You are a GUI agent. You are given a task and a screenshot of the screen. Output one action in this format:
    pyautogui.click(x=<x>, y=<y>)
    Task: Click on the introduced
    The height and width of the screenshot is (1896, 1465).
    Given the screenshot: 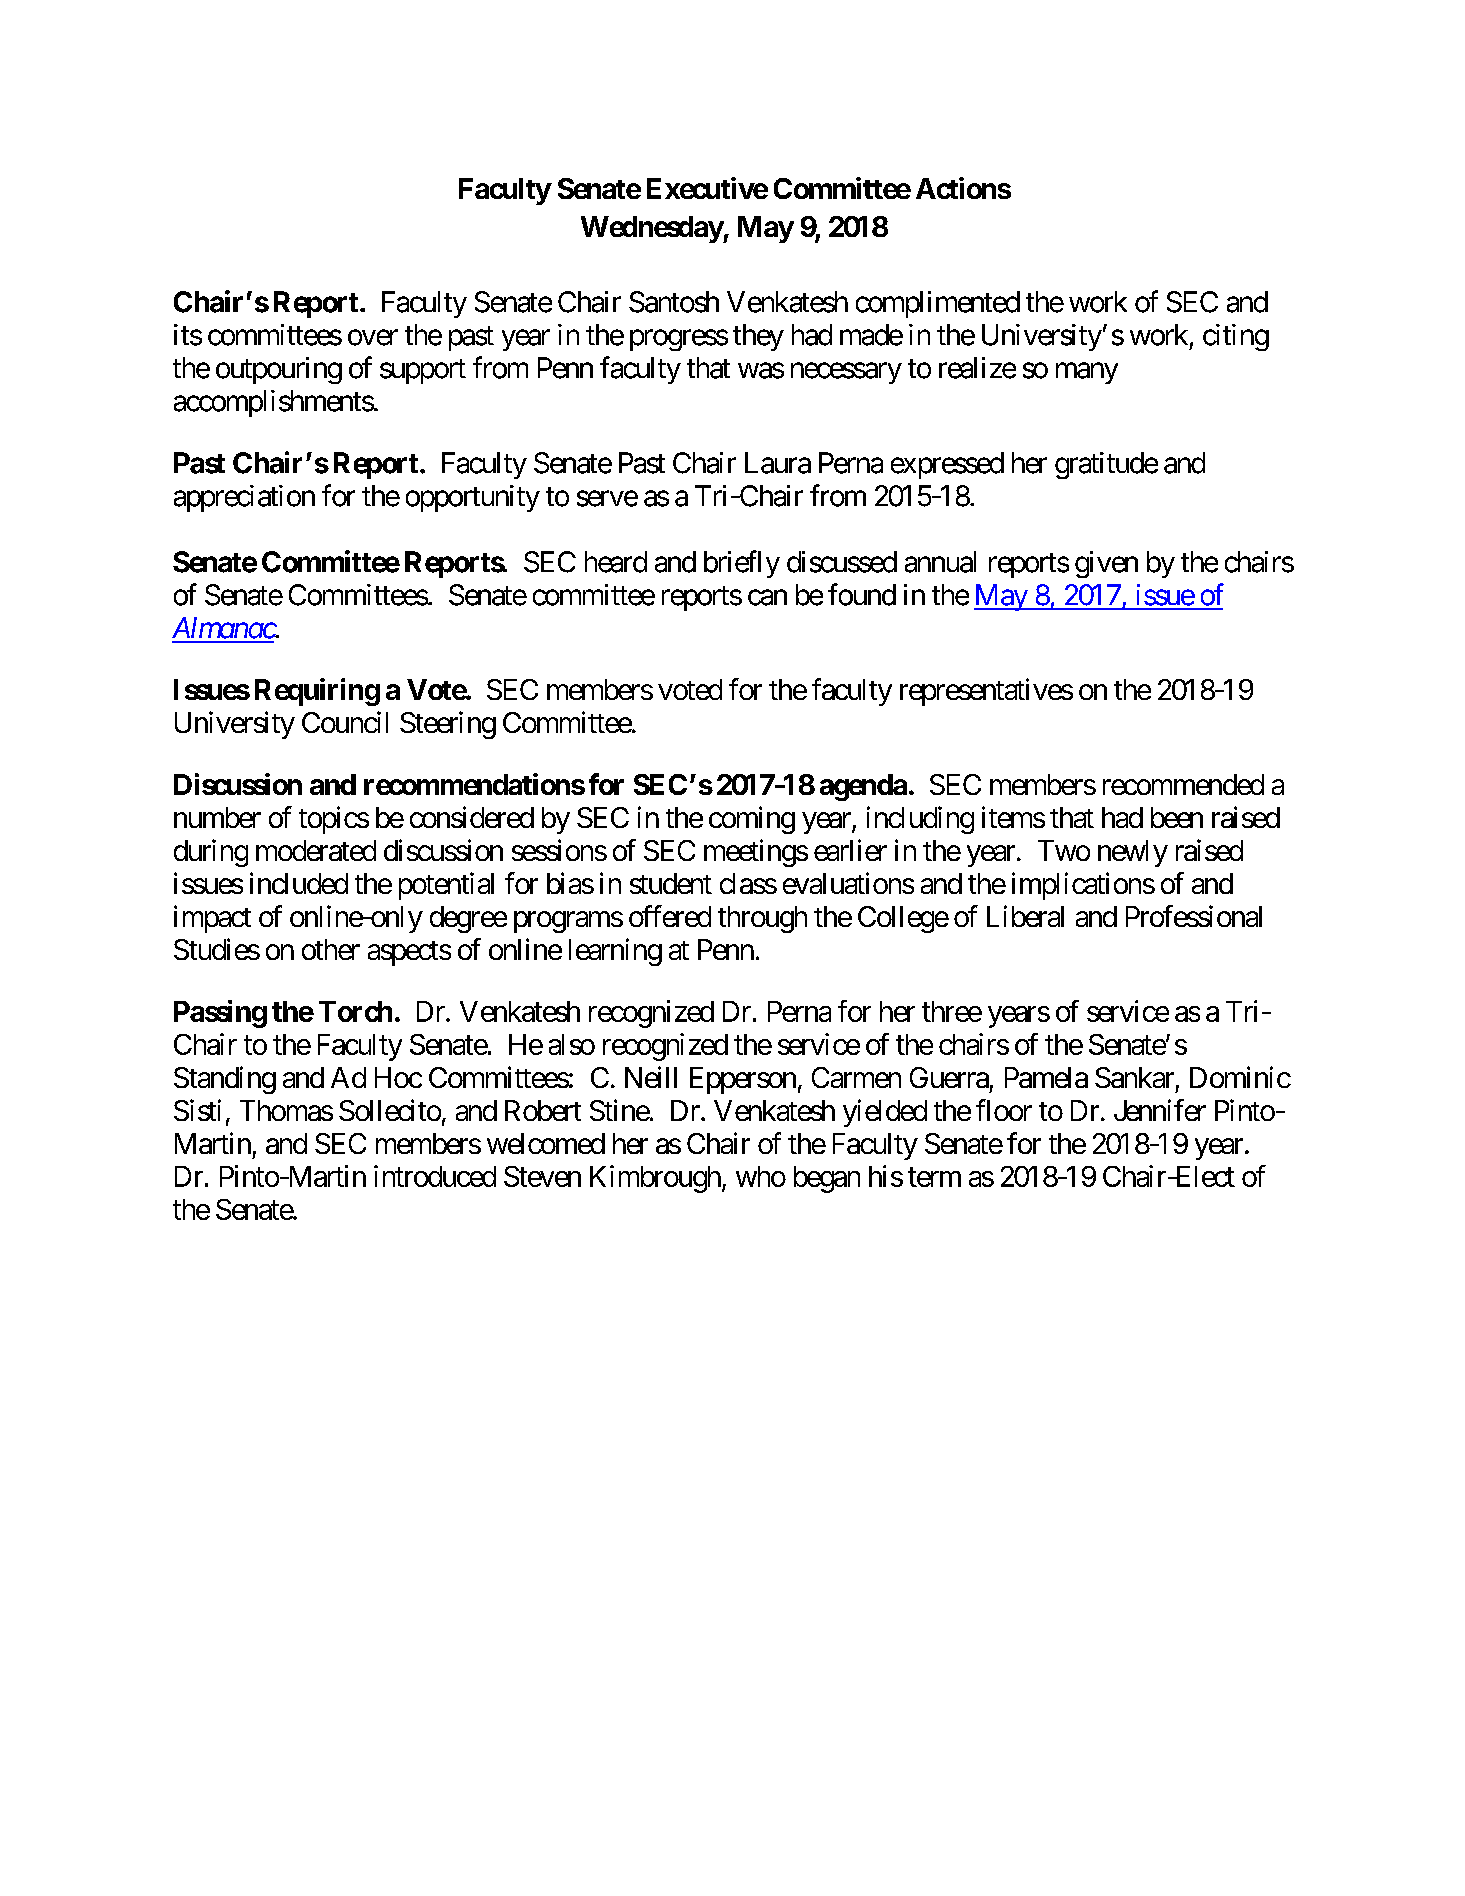 What is the action you would take?
    pyautogui.click(x=435, y=1176)
